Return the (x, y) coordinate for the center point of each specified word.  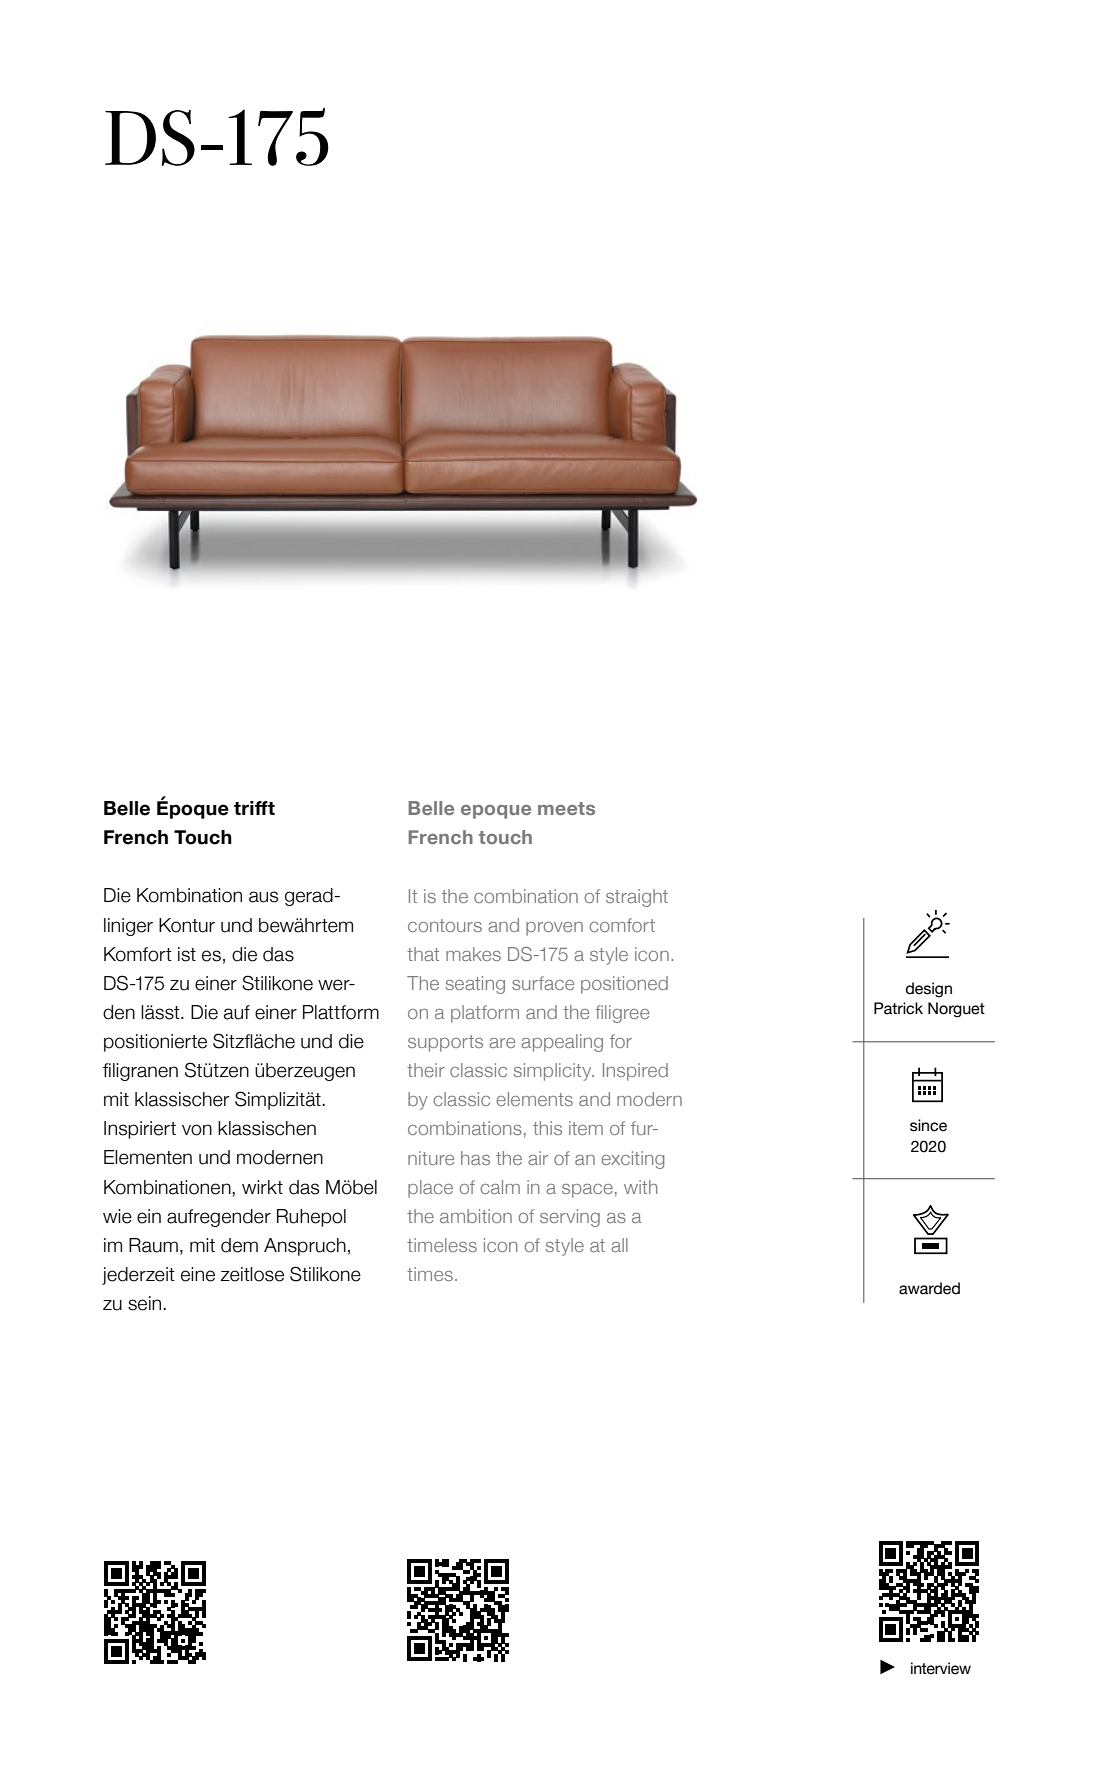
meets (566, 808)
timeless (442, 1245)
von (197, 1130)
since (928, 1125)
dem (239, 1245)
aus (263, 897)
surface (543, 983)
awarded (929, 1288)
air (538, 1158)
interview (941, 1668)
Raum (153, 1245)
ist (187, 954)
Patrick (898, 1008)
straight (637, 898)
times (430, 1274)
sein (146, 1303)
